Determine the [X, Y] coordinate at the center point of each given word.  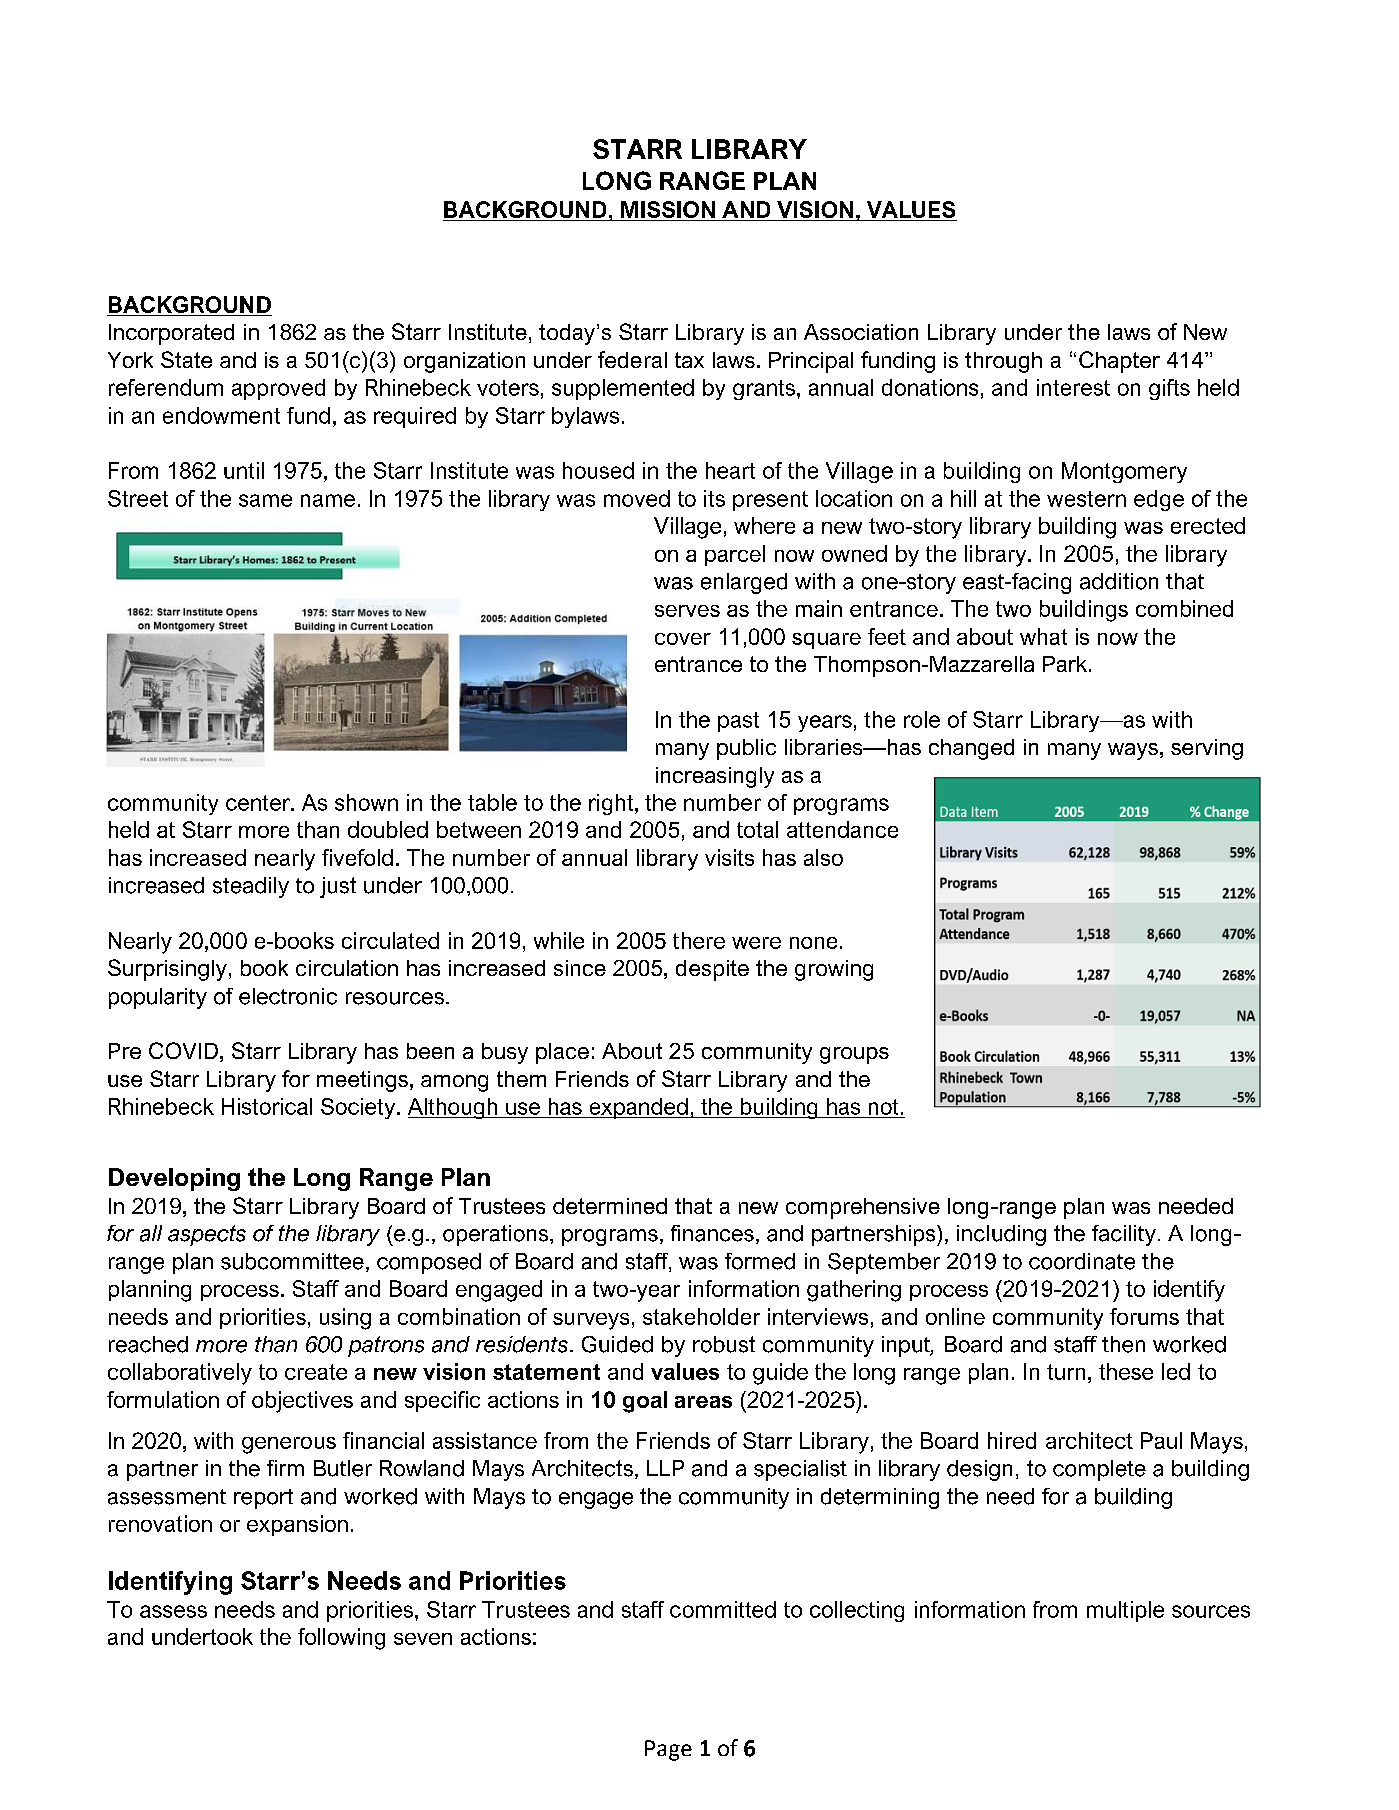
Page [668, 1750]
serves [687, 611]
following [341, 1639]
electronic [288, 996]
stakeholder [701, 1316]
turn [1066, 1372]
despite [712, 970]
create [316, 1372]
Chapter [1119, 362]
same [265, 500]
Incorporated [171, 334]
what [1043, 636]
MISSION [668, 209]
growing [834, 970]
